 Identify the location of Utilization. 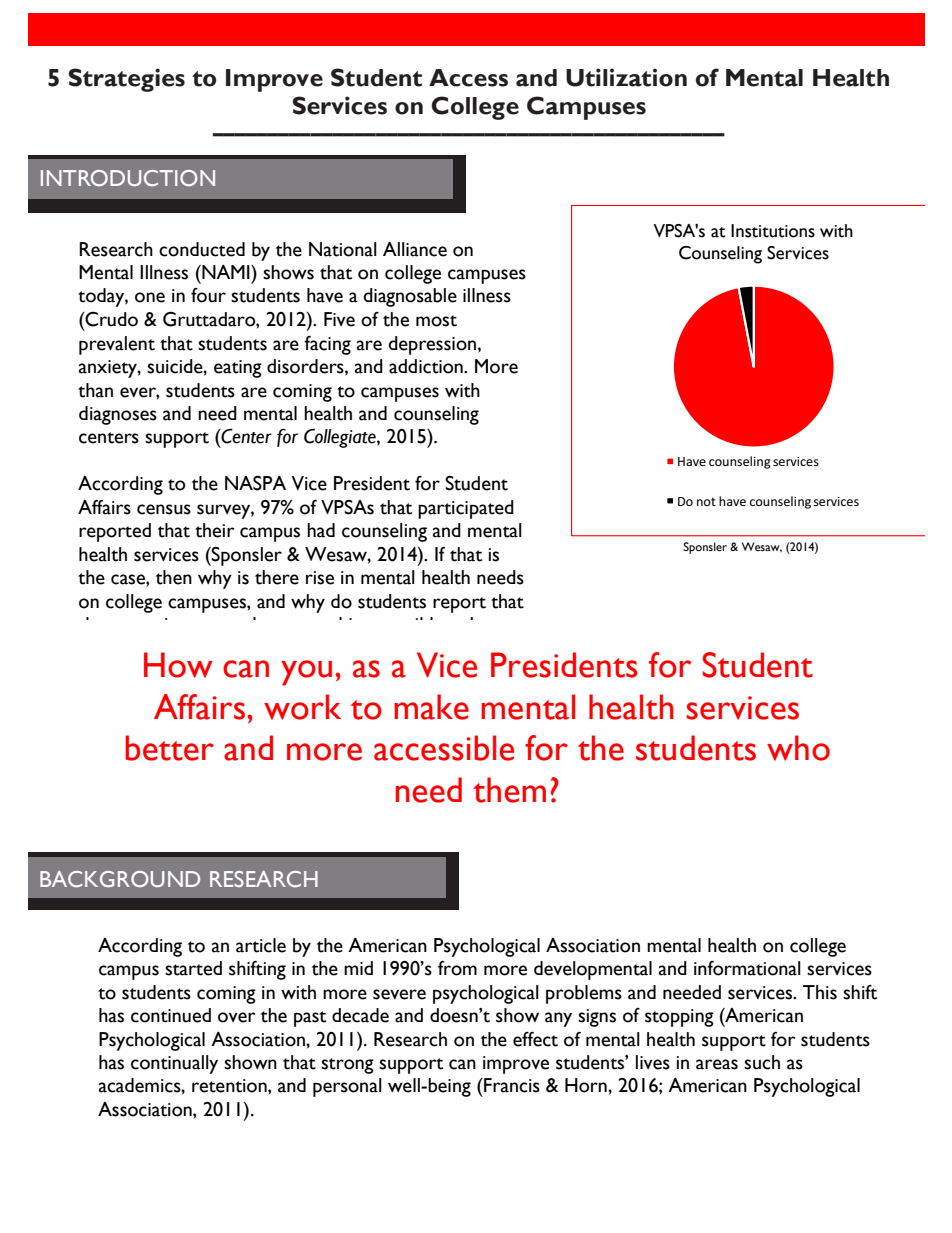
(626, 77).
